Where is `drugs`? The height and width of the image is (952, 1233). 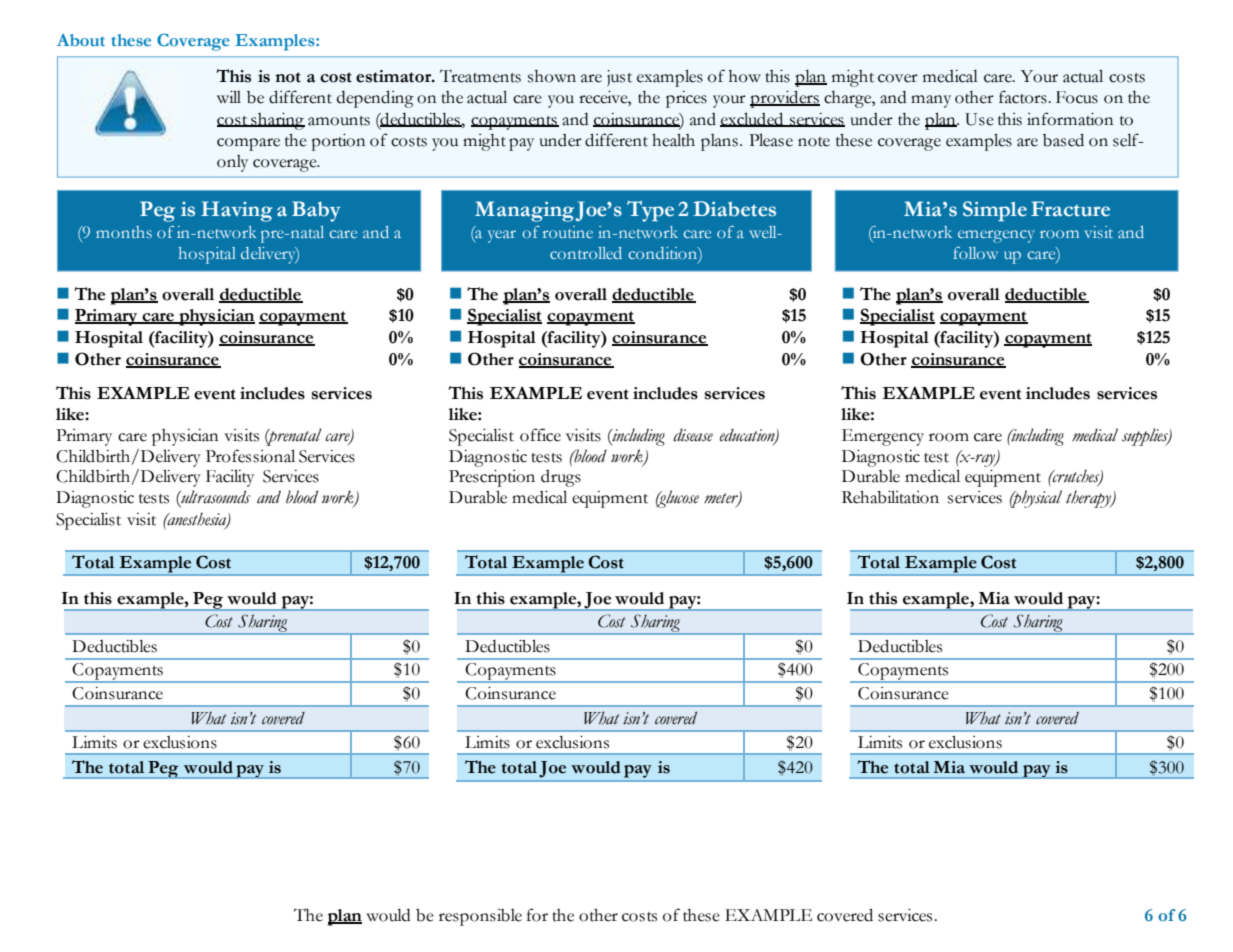
drugs is located at coordinates (561, 478).
